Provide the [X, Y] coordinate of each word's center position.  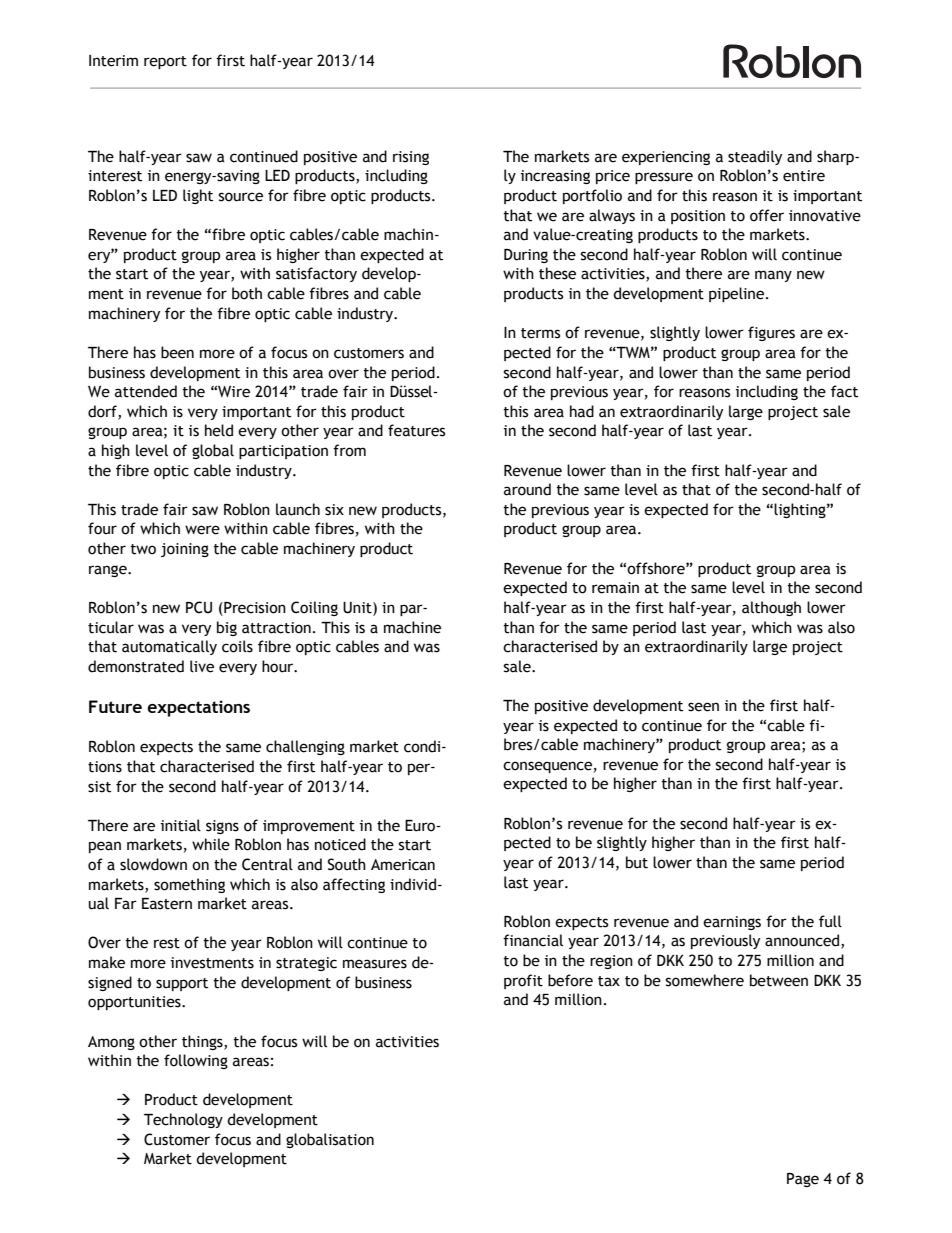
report [165, 62]
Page [803, 1180]
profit [523, 981]
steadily [755, 157]
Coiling [314, 608]
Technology [183, 1120]
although [771, 608]
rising [411, 158]
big [227, 628]
